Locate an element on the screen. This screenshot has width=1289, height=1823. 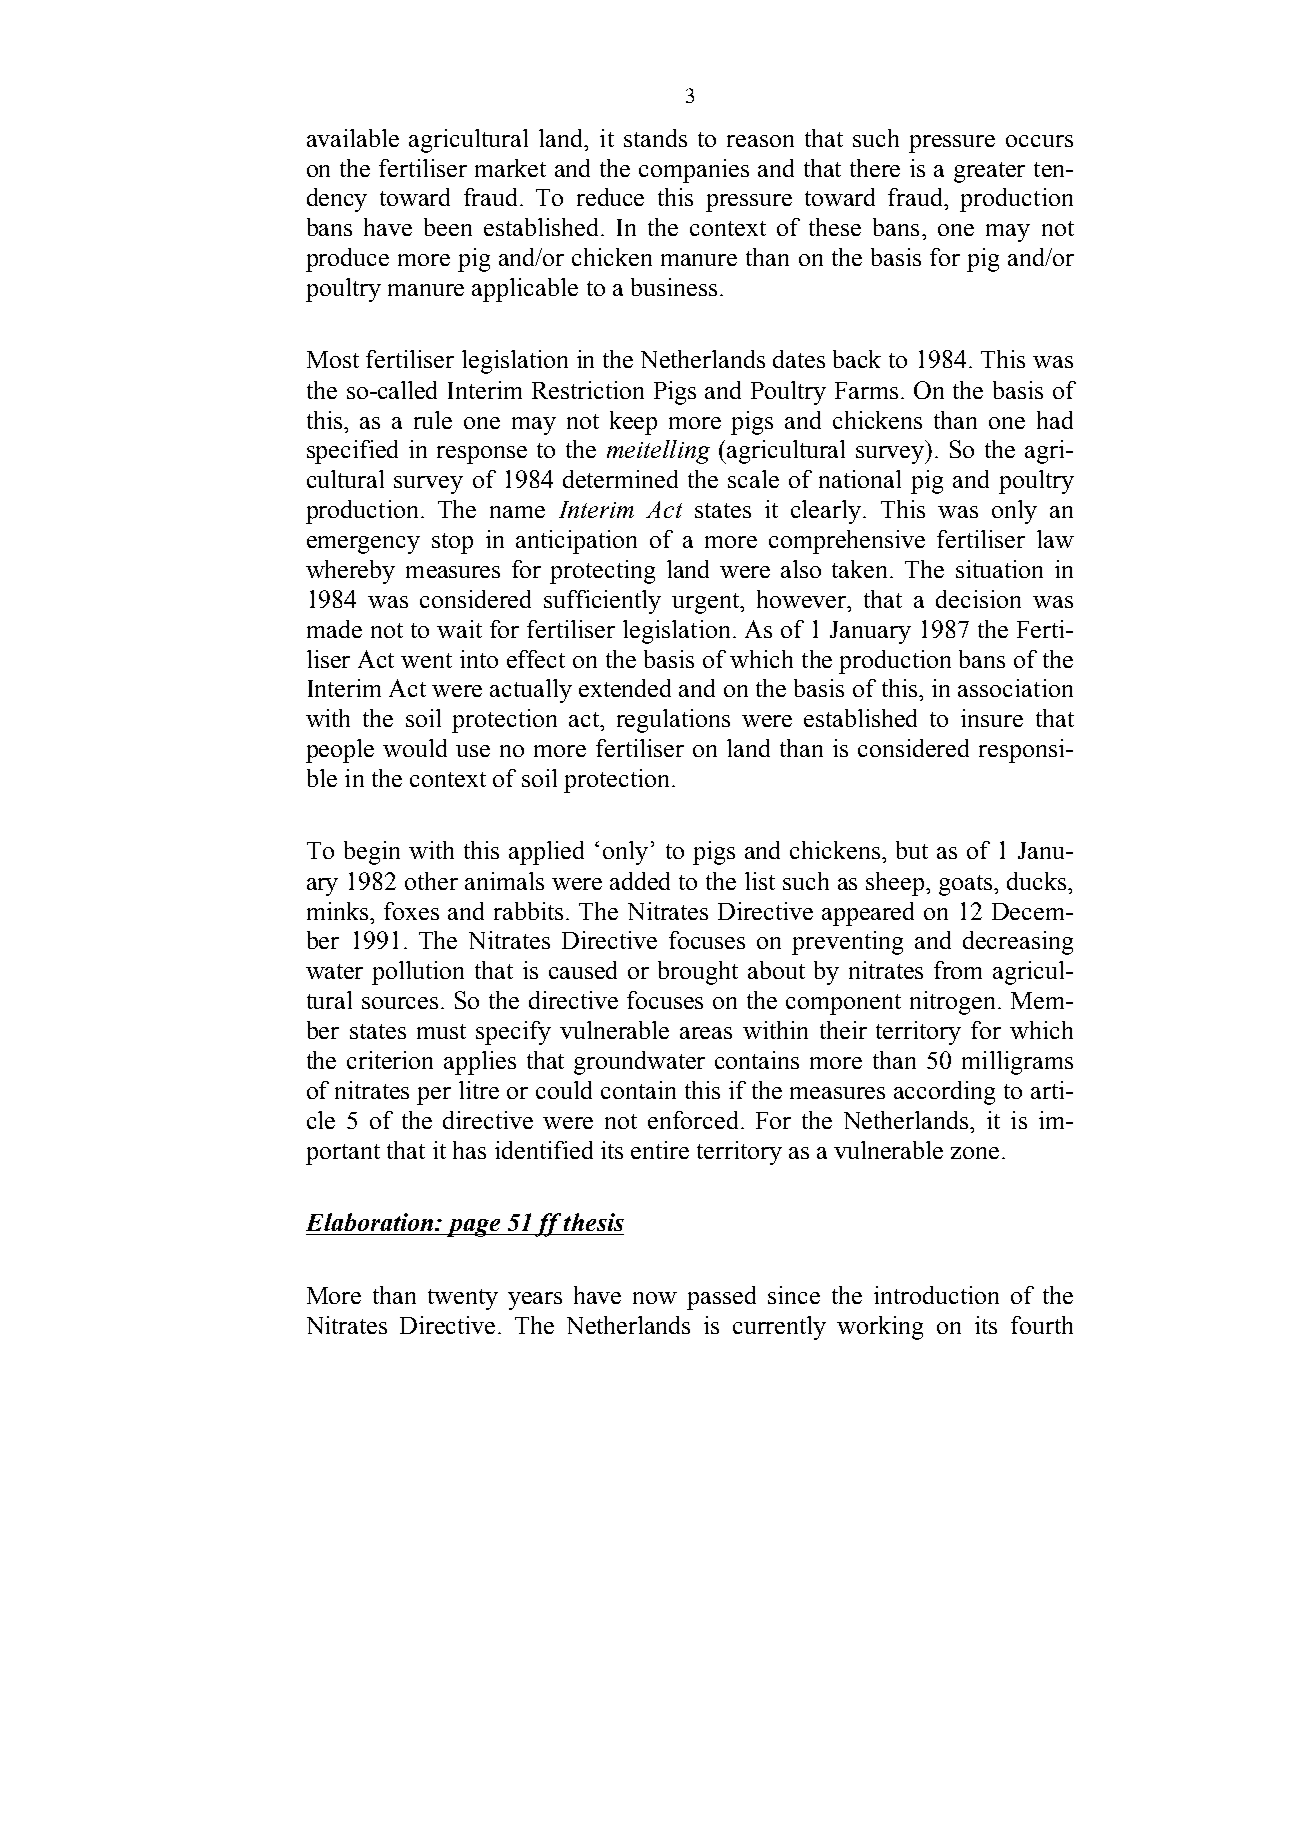
insure is located at coordinates (992, 718).
